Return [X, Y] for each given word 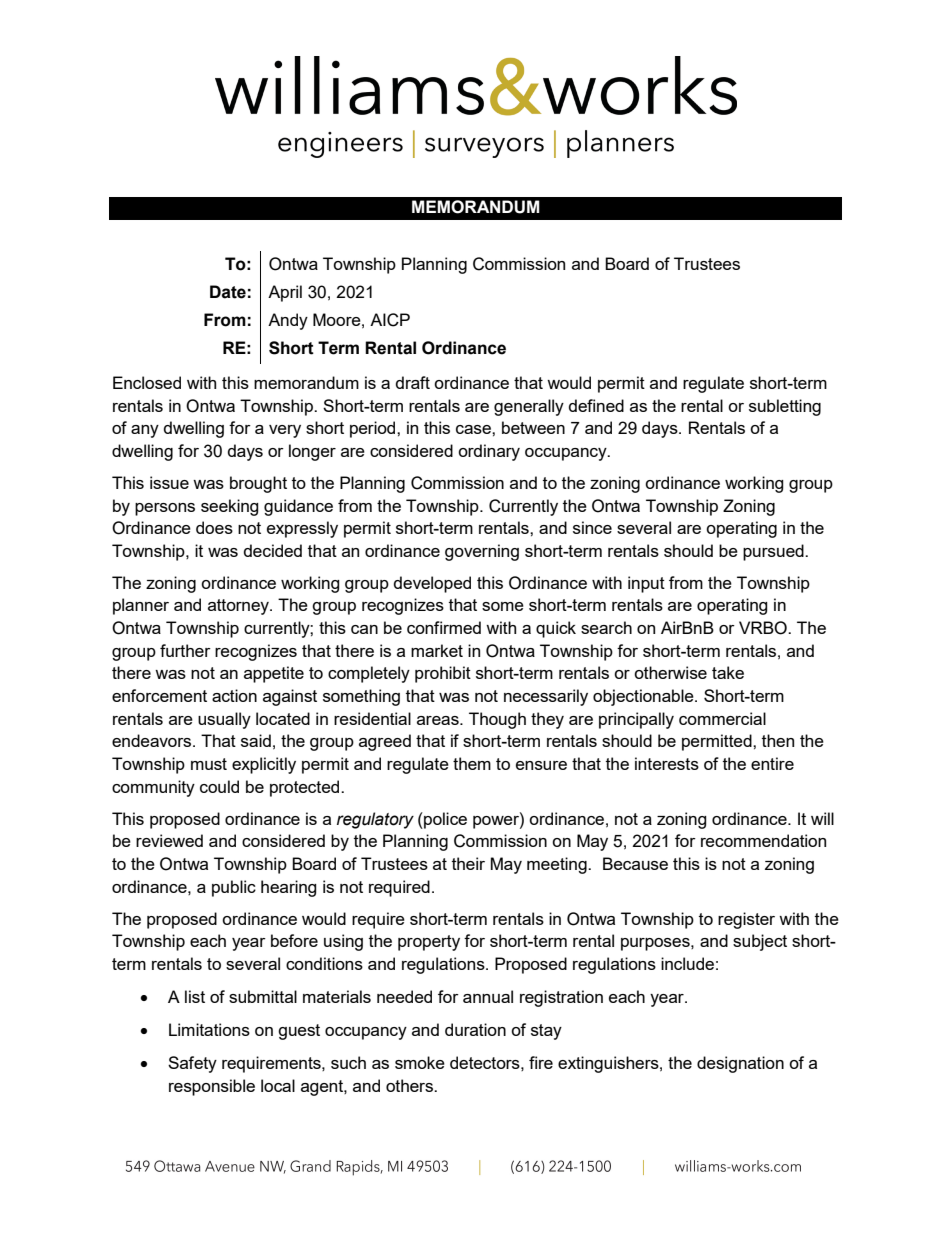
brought [258, 484]
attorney [239, 607]
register [746, 920]
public [234, 888]
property [429, 943]
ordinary [489, 452]
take [728, 672]
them [472, 763]
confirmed [444, 627]
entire [772, 763]
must [209, 764]
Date [228, 292]
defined [596, 405]
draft [413, 382]
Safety [192, 1064]
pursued [774, 552]
